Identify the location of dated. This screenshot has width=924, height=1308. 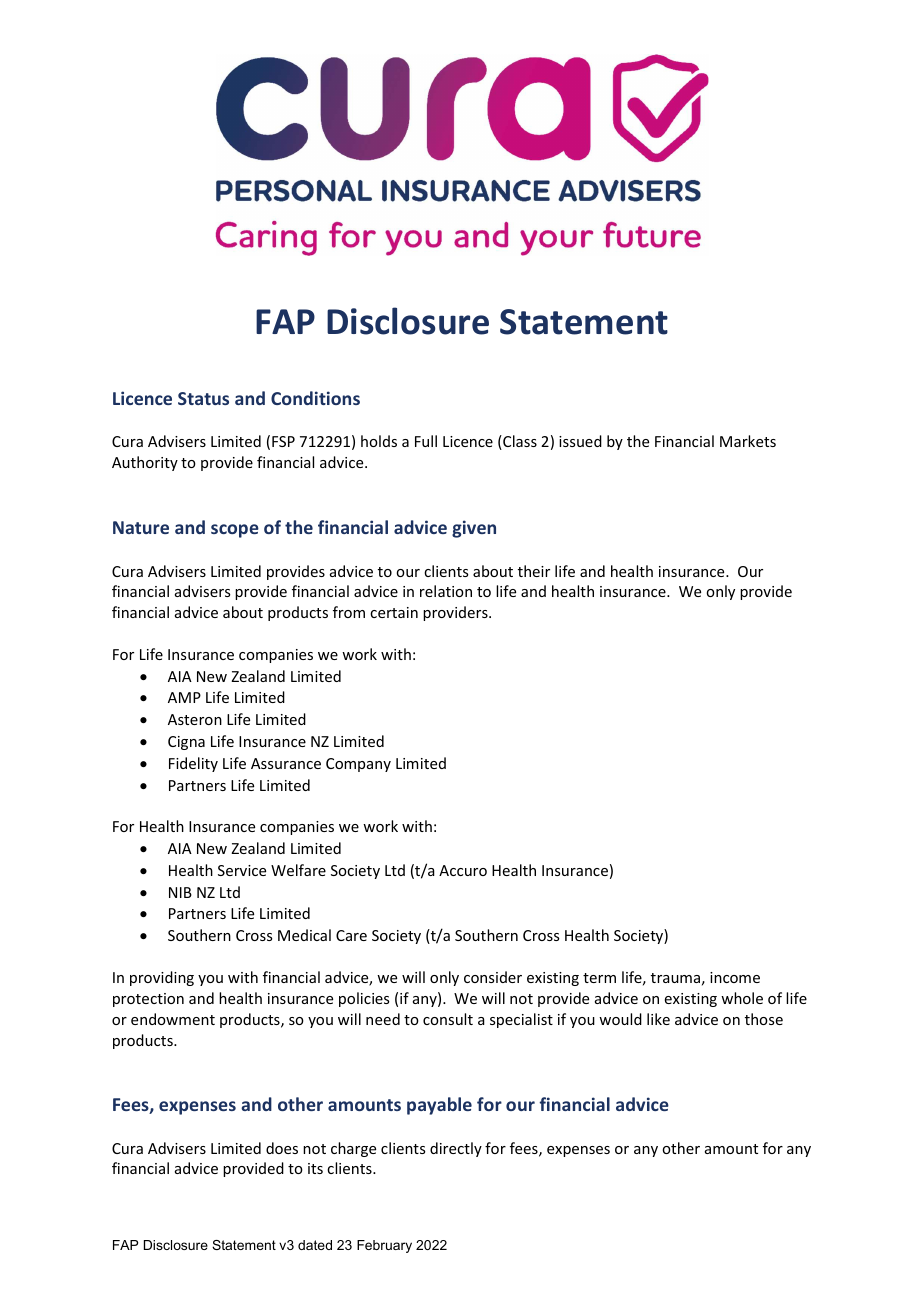
(315, 1245).
